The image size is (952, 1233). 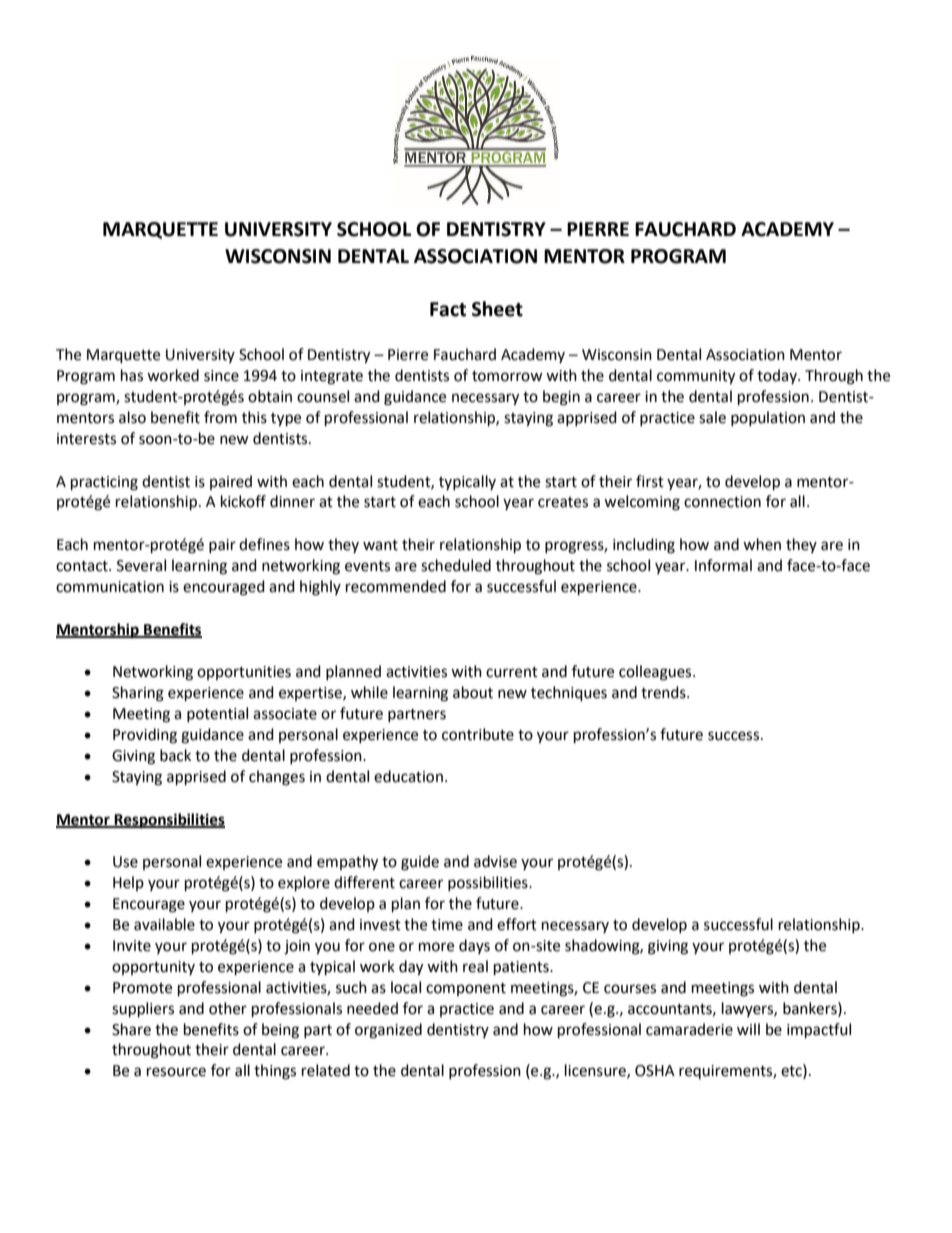 I want to click on trends, so click(x=664, y=692).
